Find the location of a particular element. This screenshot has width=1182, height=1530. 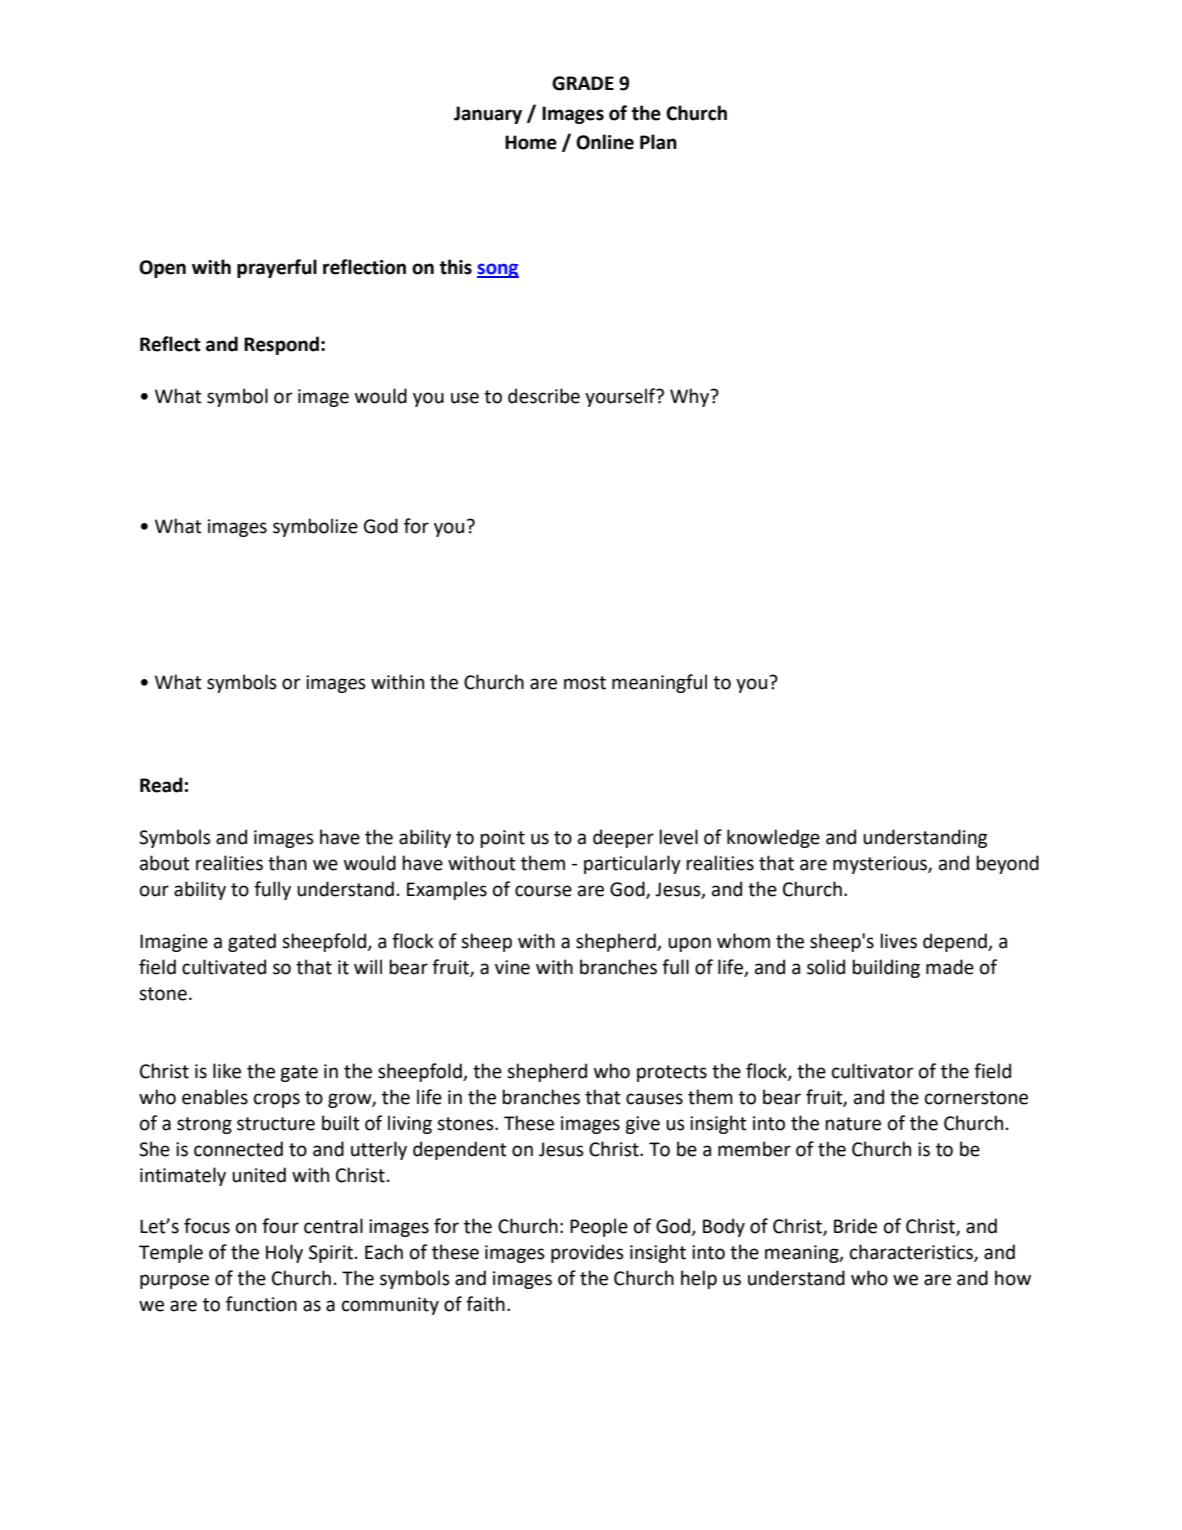

Online is located at coordinates (605, 142).
